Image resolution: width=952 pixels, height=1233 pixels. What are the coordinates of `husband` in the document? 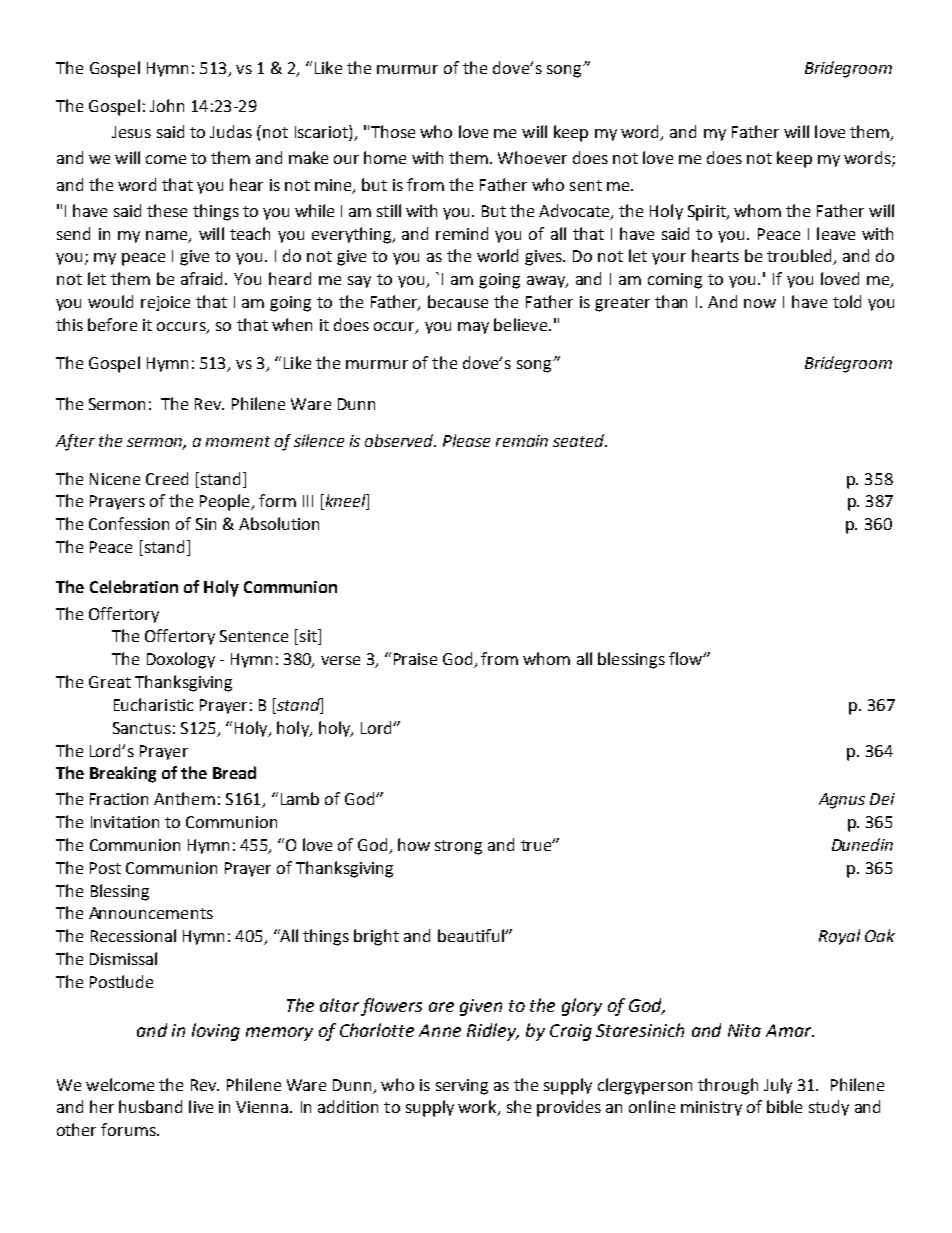 It's located at (150, 1106).
